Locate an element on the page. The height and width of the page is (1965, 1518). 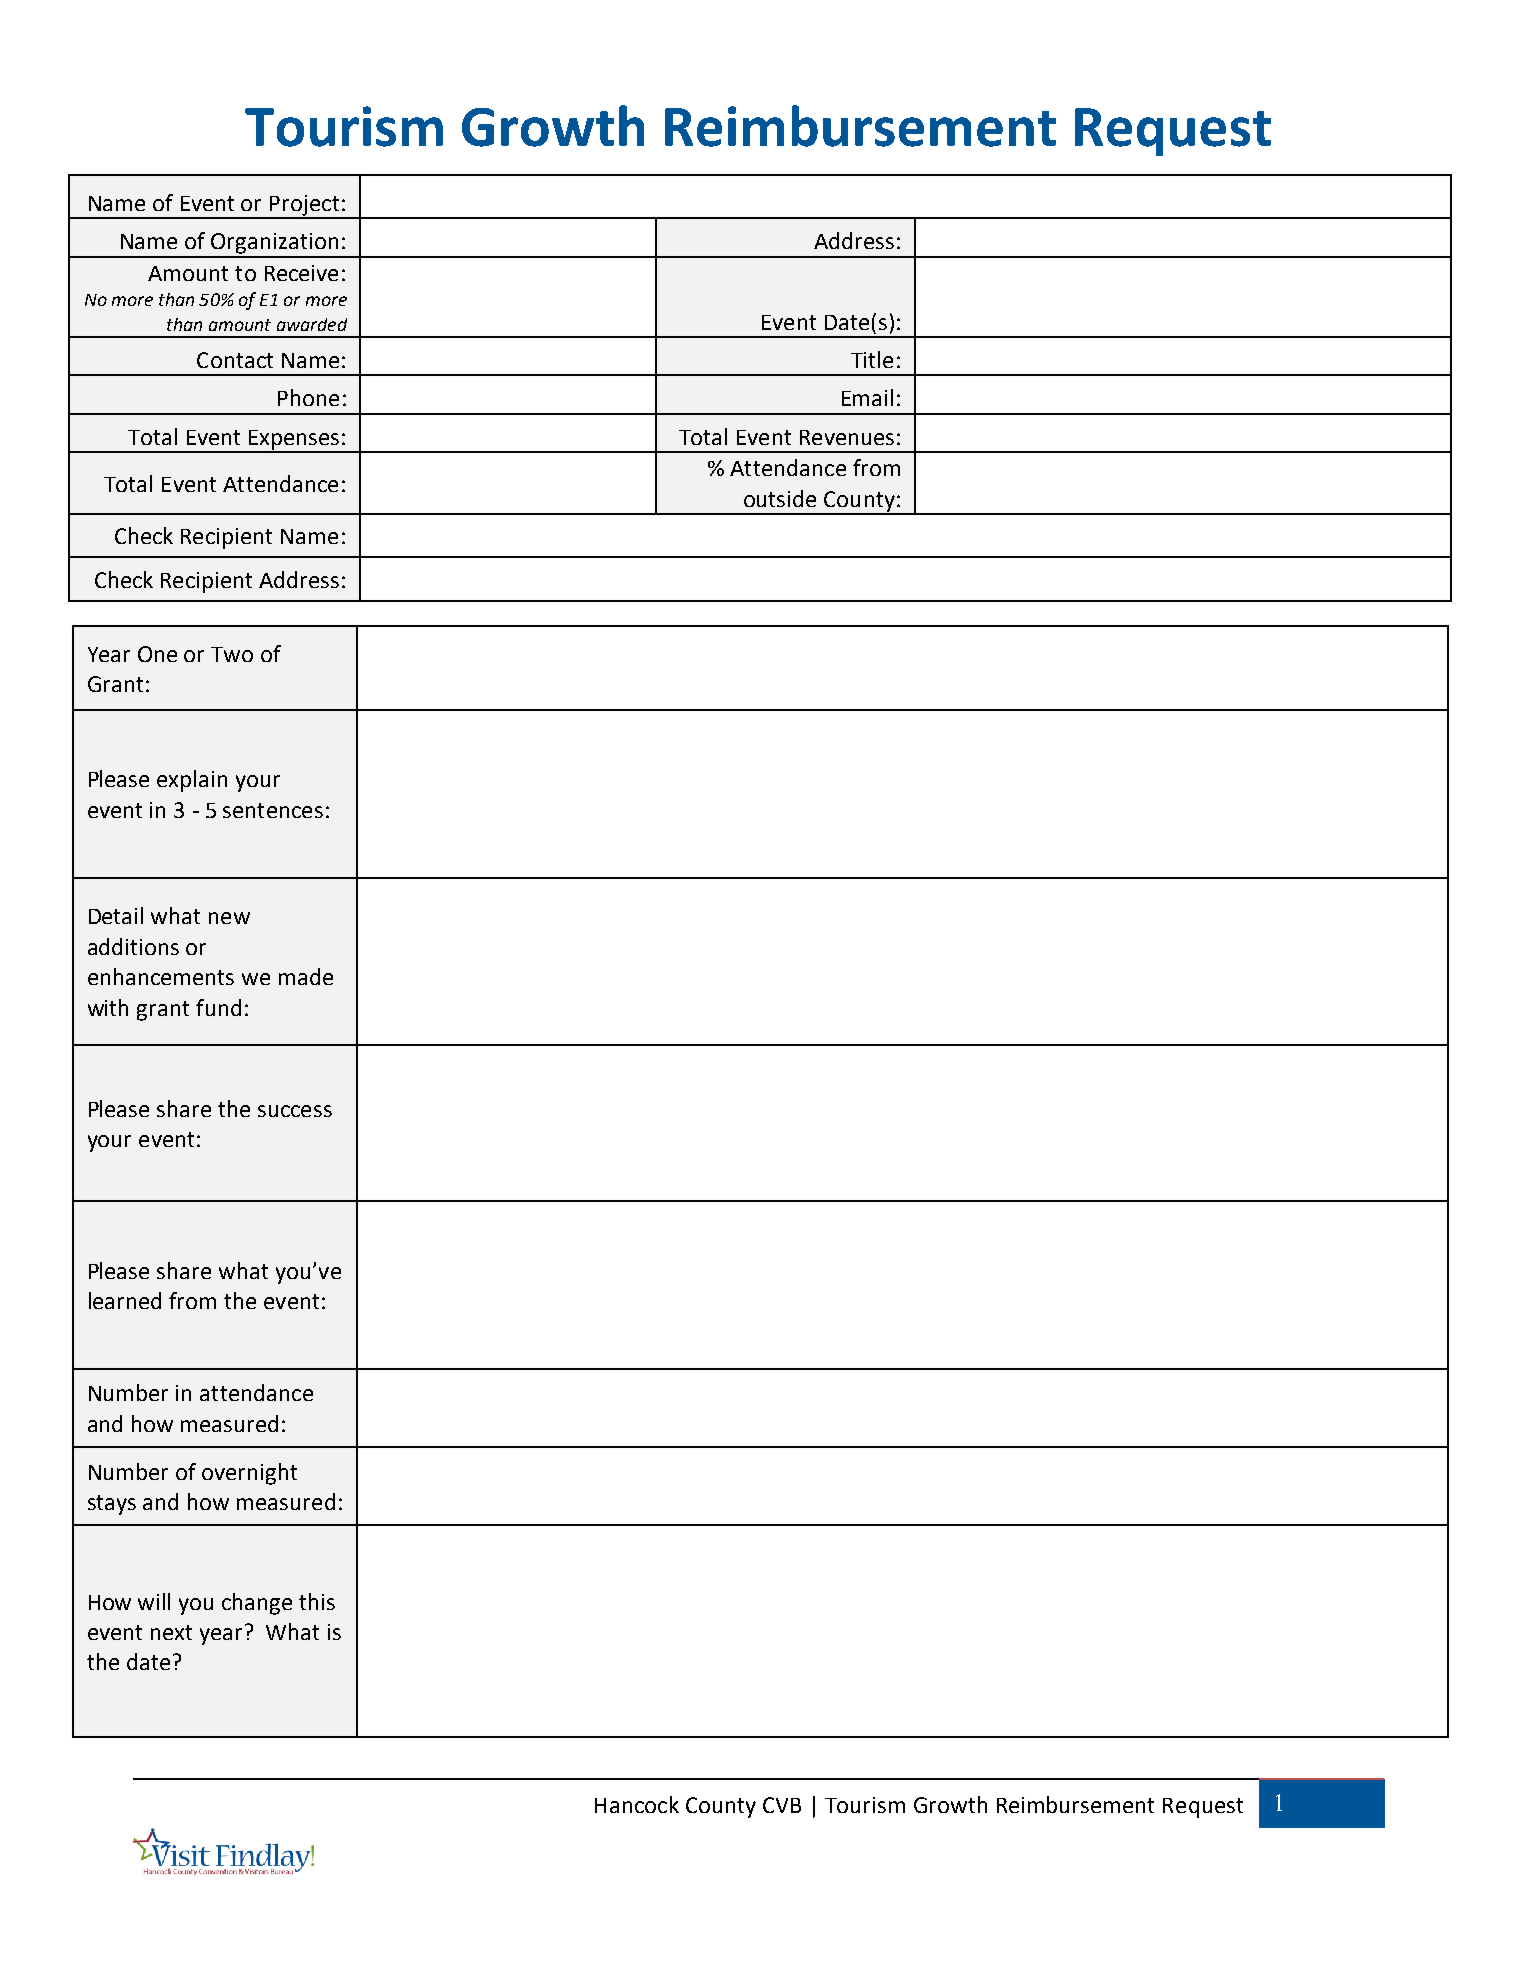
outside is located at coordinates (780, 498).
